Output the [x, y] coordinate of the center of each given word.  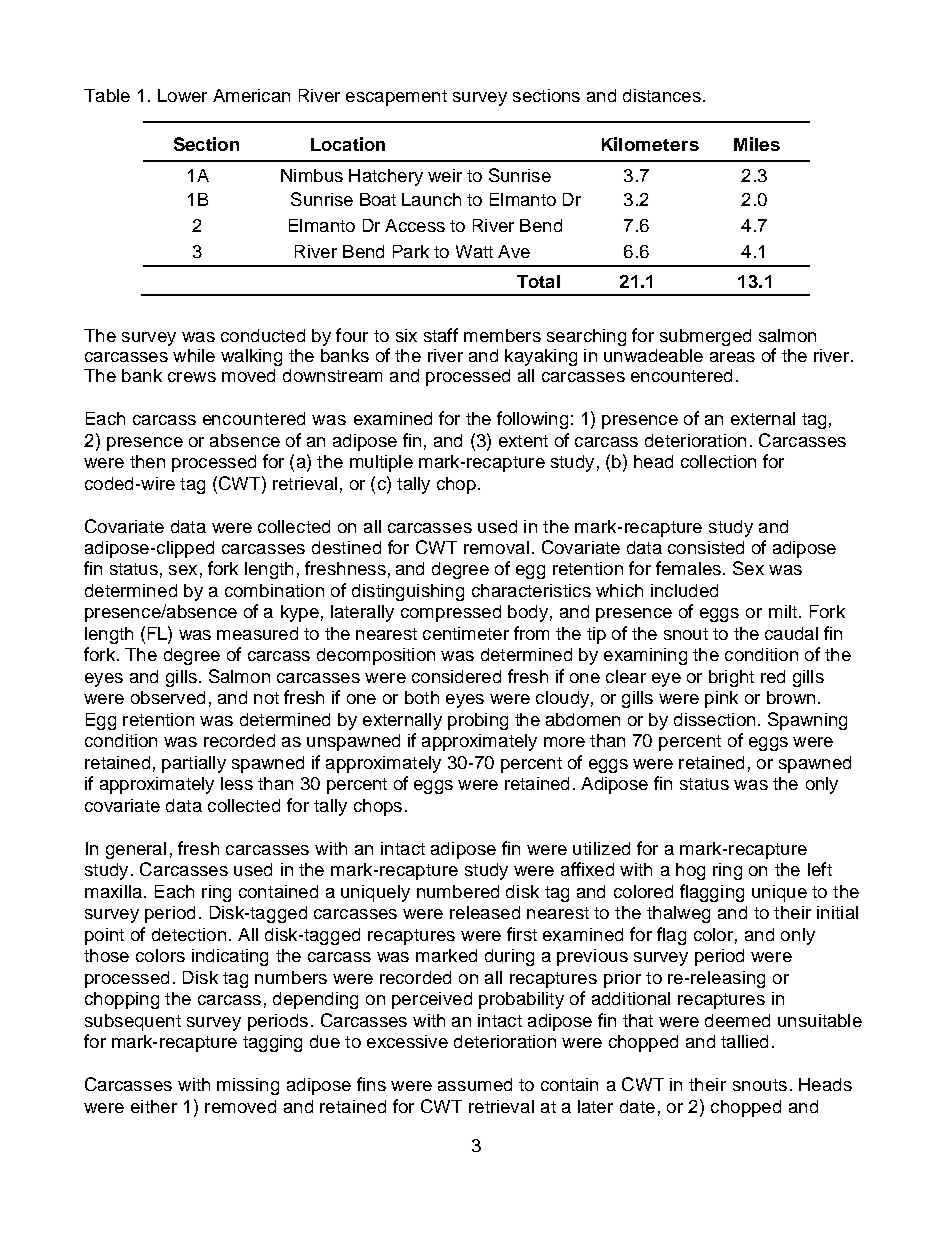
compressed [451, 613]
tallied [744, 1041]
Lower [182, 95]
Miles [757, 144]
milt [783, 611]
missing [248, 1086]
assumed [475, 1084]
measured [257, 633]
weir [445, 175]
